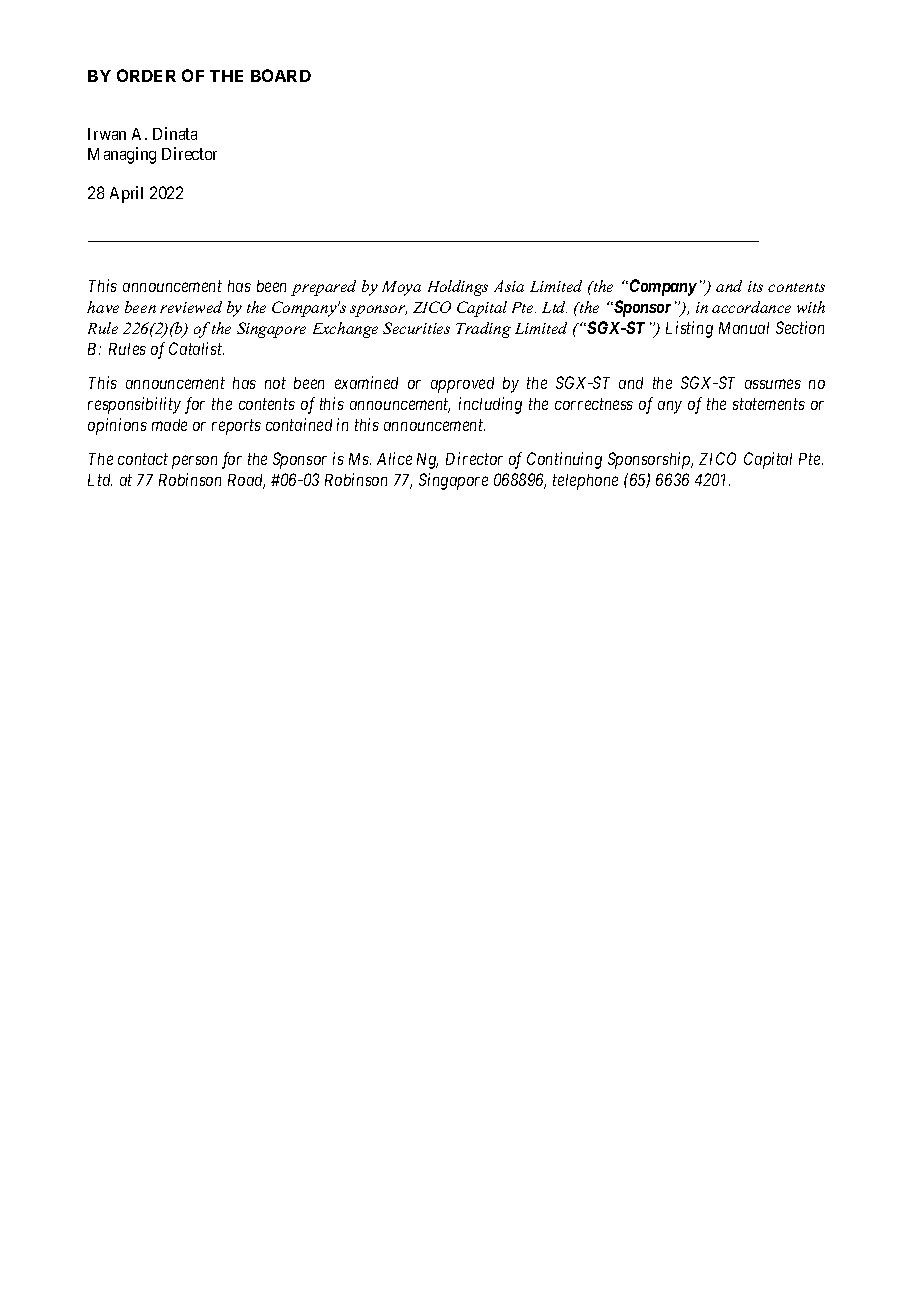 The image size is (924, 1308). Describe the element at coordinates (191, 307) in the page. I see `reviewed` at that location.
